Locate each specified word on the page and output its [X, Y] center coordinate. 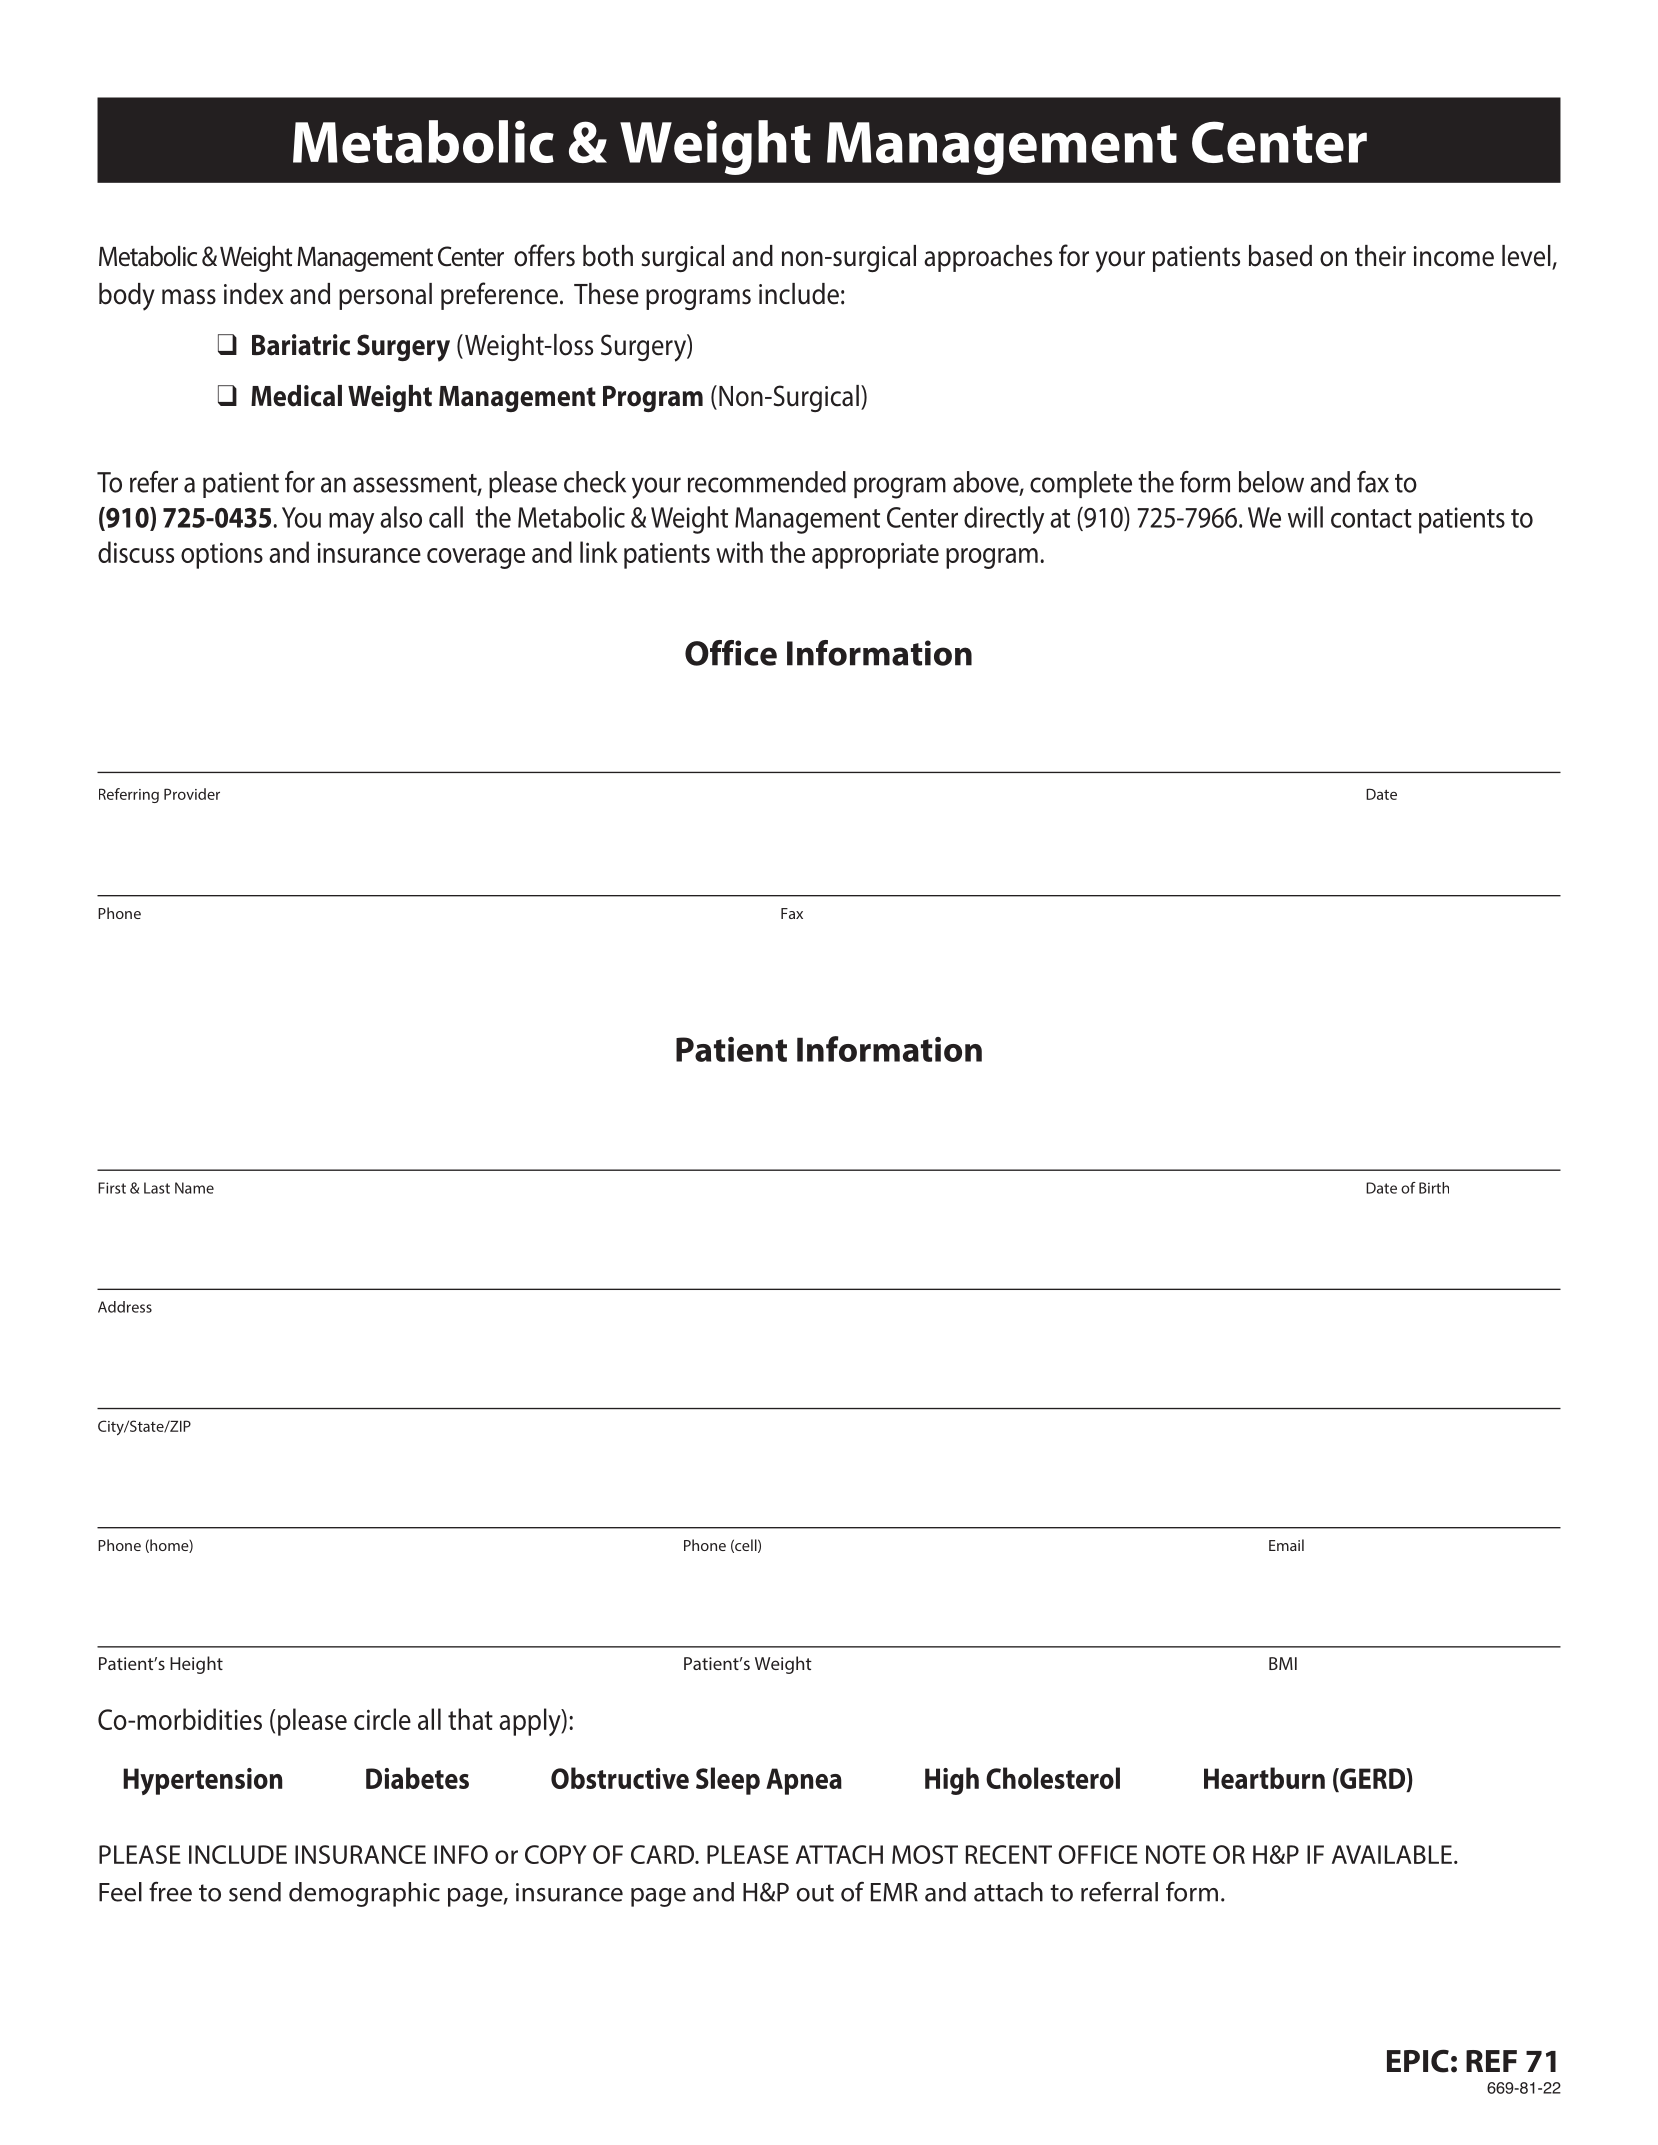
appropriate [875, 555]
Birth [1434, 1188]
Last [157, 1188]
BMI [1283, 1663]
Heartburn [1264, 1778]
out [815, 1893]
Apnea [804, 1781]
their [1380, 256]
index [253, 294]
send [255, 1892]
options [222, 555]
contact [1371, 518]
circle [382, 1719]
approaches [988, 258]
